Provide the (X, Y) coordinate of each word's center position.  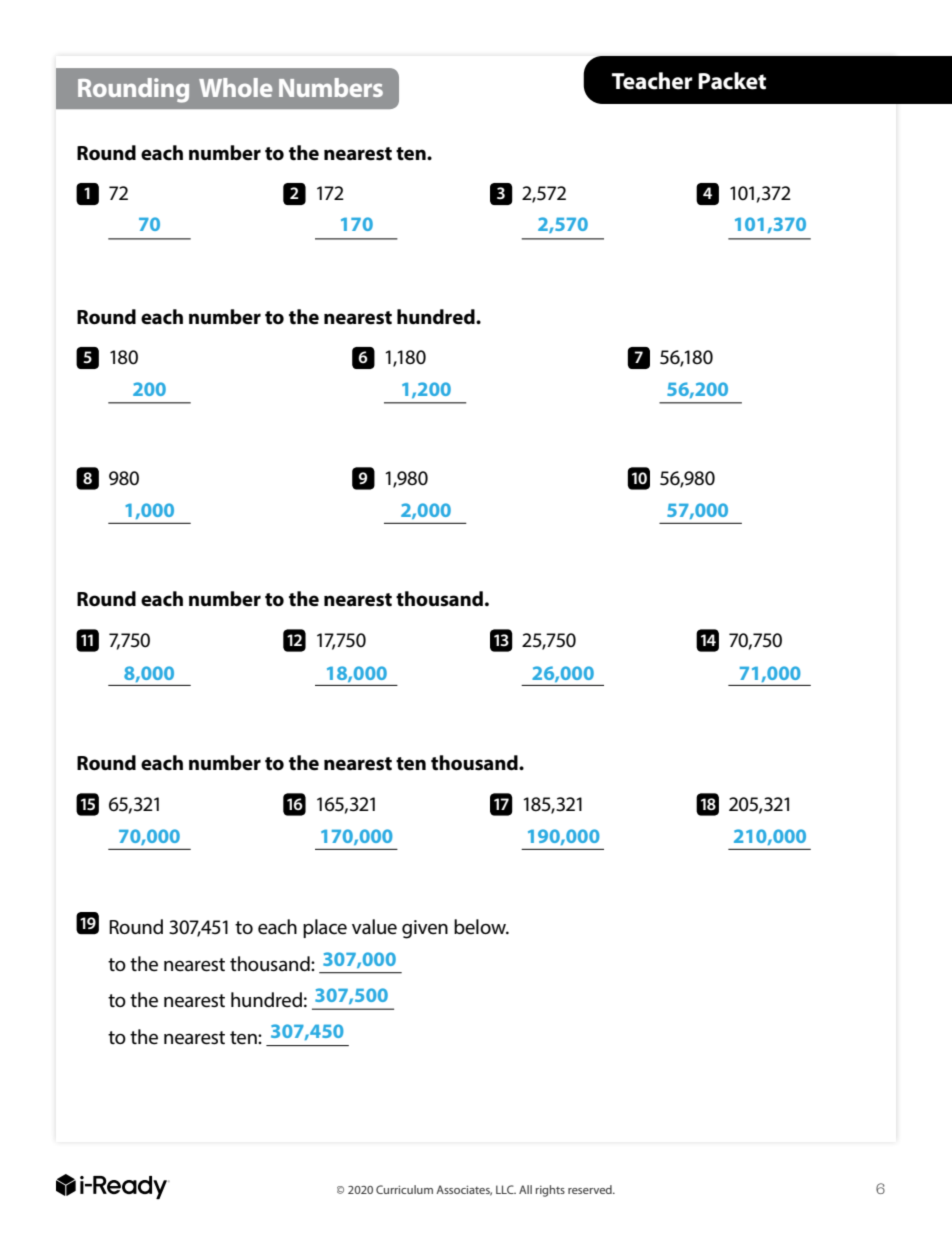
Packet (732, 81)
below (481, 927)
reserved (591, 1189)
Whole (235, 87)
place (325, 928)
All (525, 1189)
